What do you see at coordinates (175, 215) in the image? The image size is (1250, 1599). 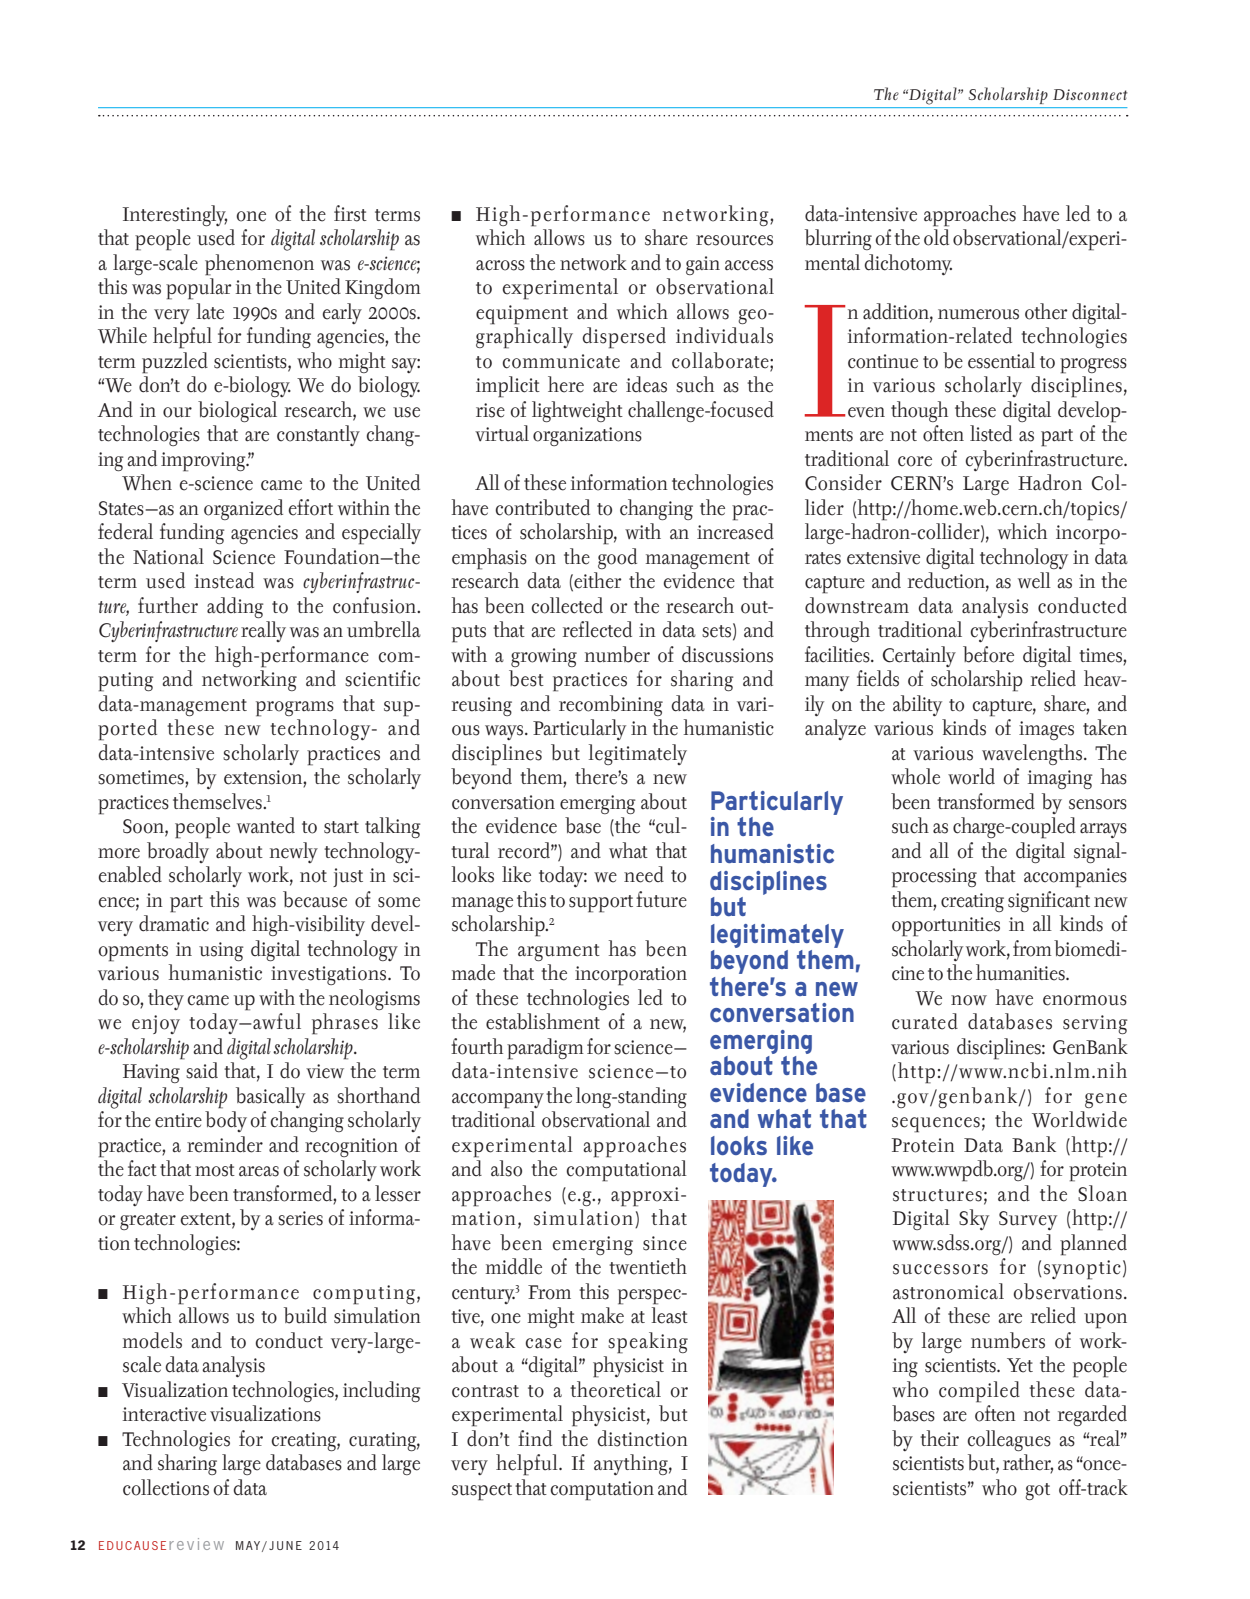 I see `Interestingly` at bounding box center [175, 215].
